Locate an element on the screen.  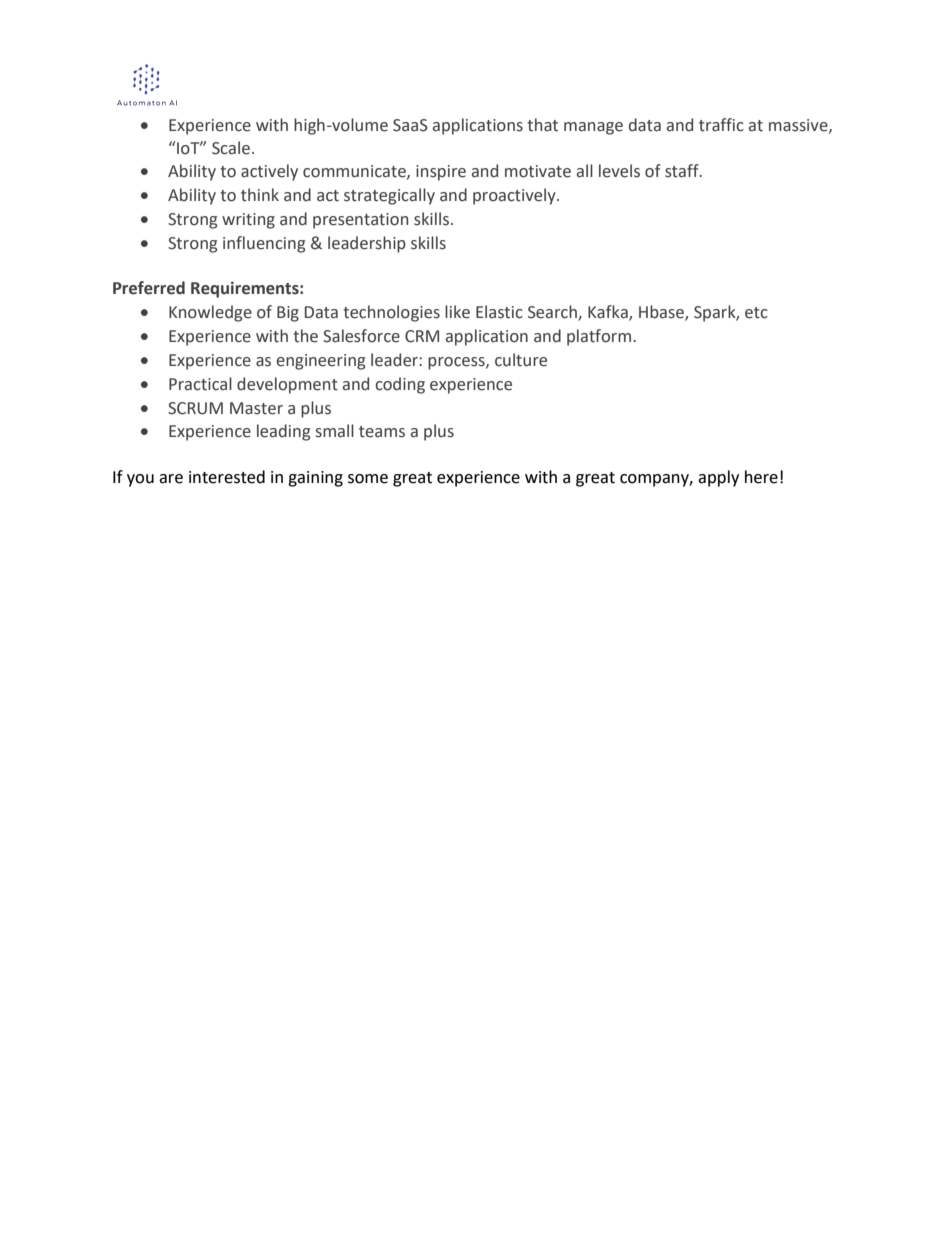
Scale is located at coordinates (231, 148).
